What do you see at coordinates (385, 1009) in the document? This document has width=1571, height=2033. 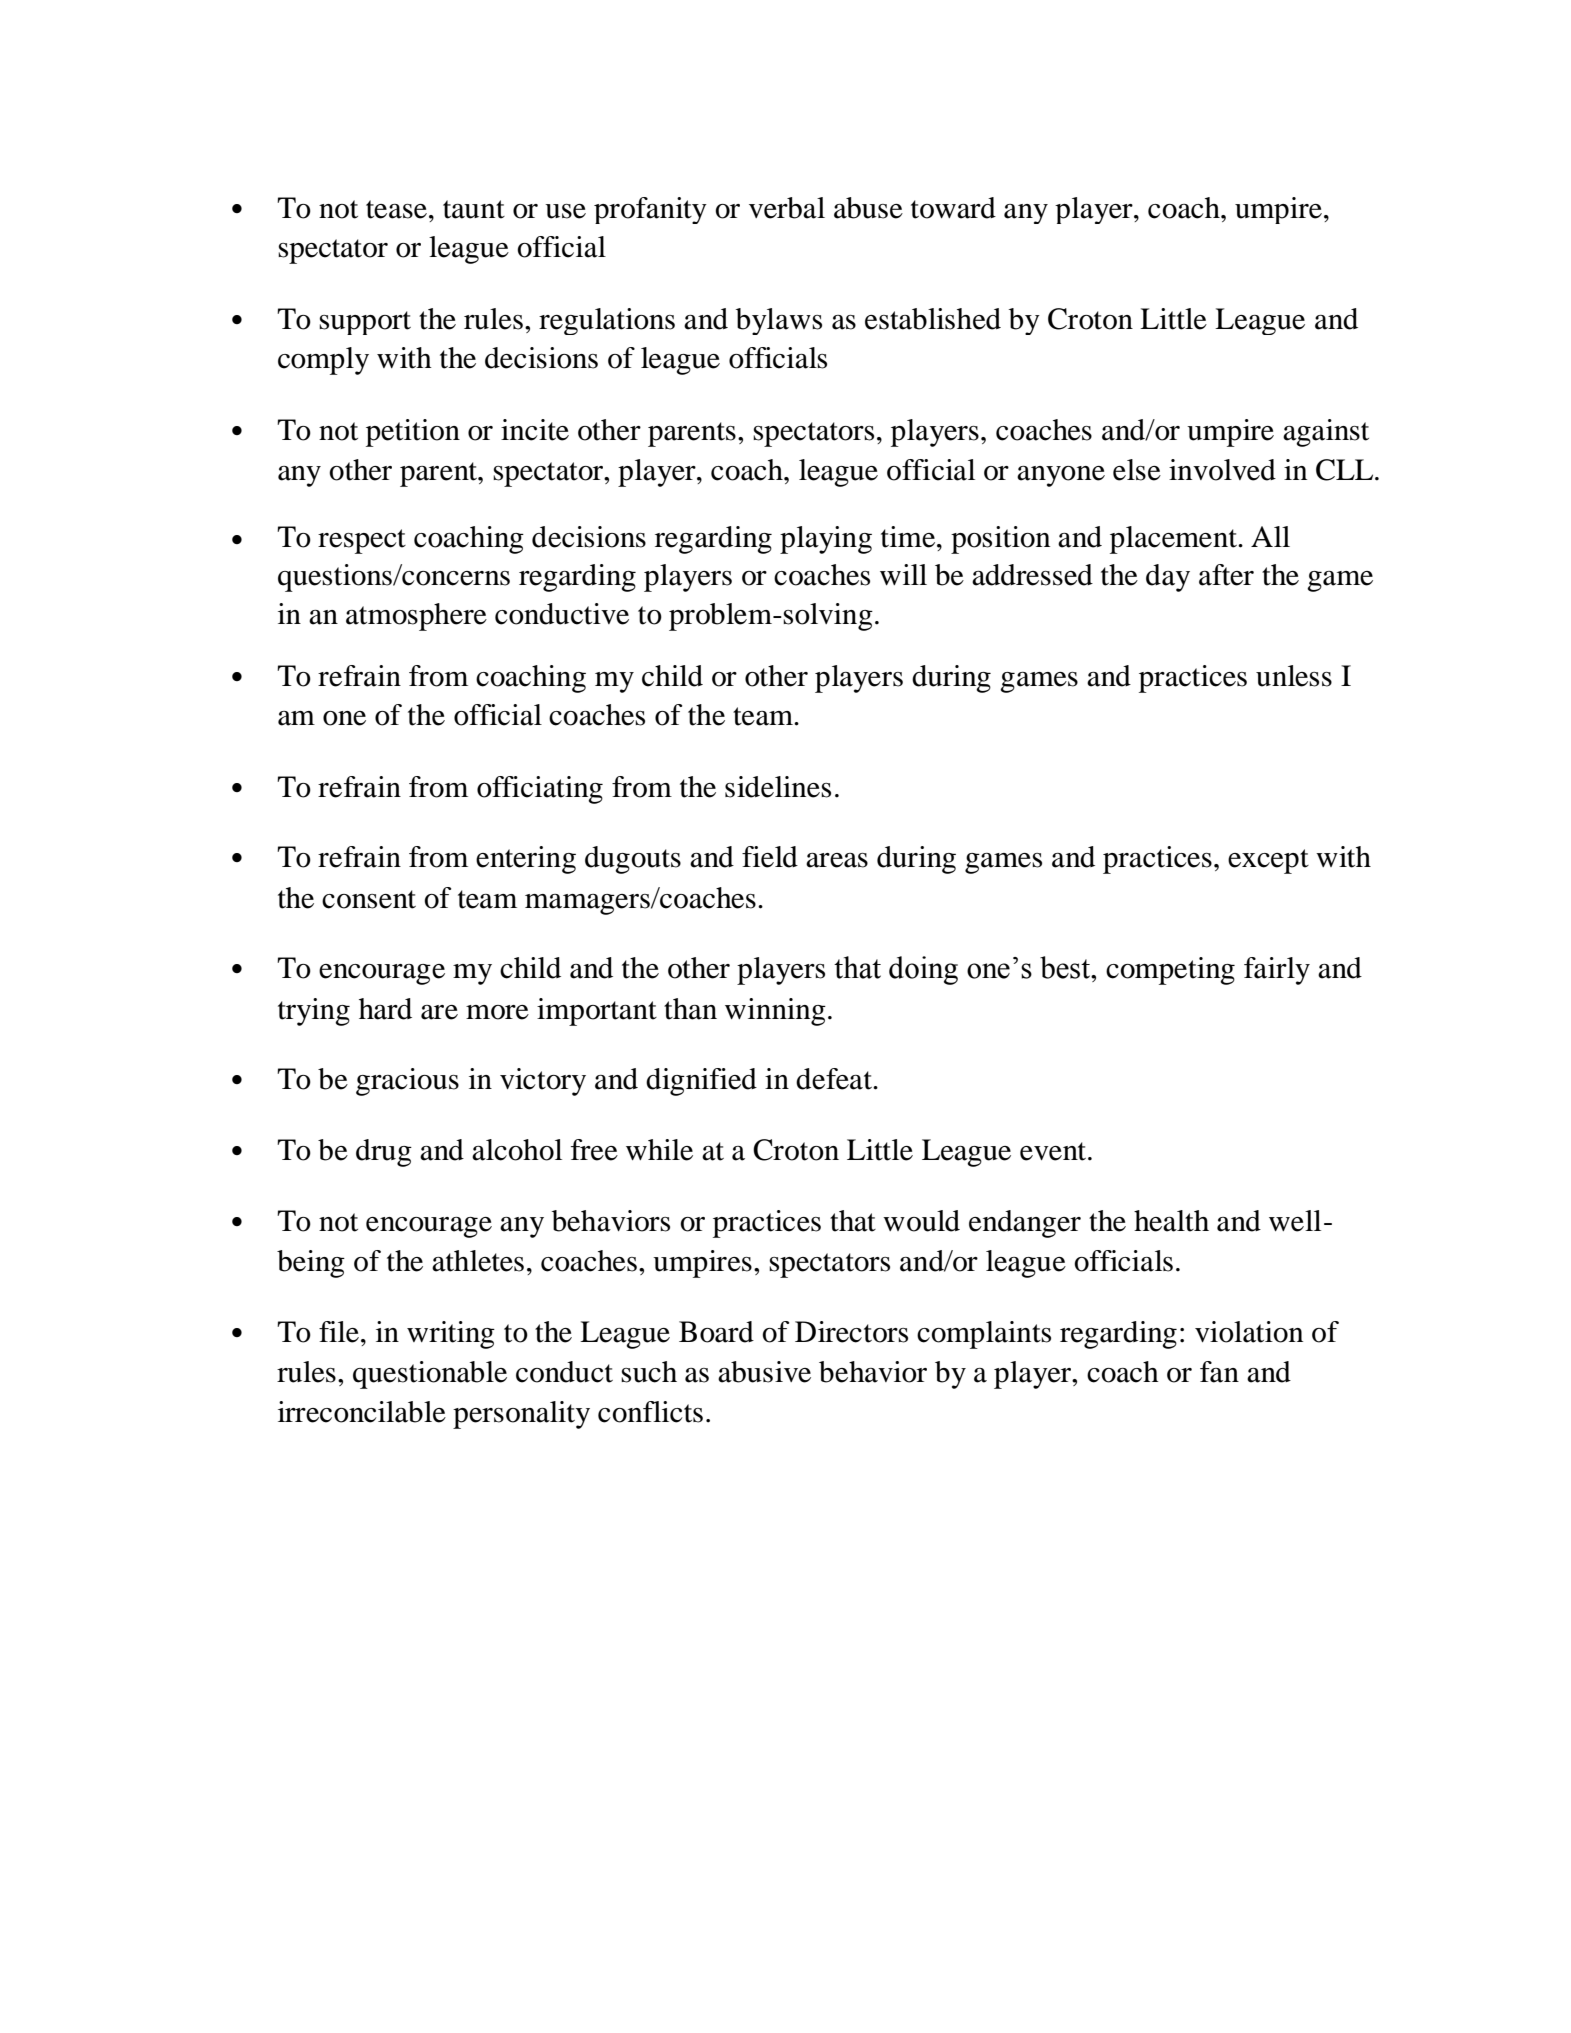 I see `hard` at bounding box center [385, 1009].
